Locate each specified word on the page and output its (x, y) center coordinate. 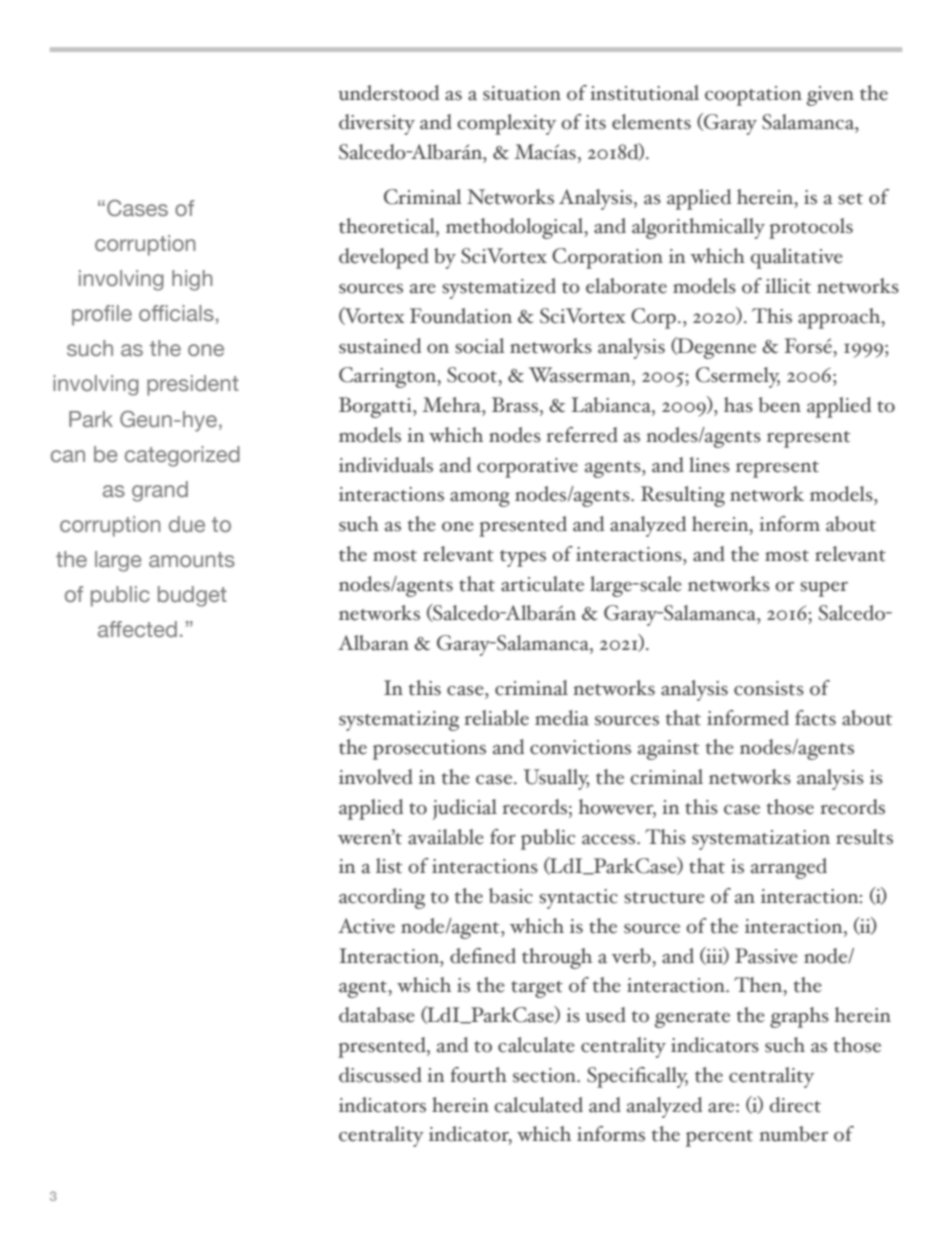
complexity (506, 124)
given (830, 96)
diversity (377, 124)
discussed (380, 1075)
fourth (478, 1075)
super (824, 589)
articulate (542, 584)
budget (192, 596)
